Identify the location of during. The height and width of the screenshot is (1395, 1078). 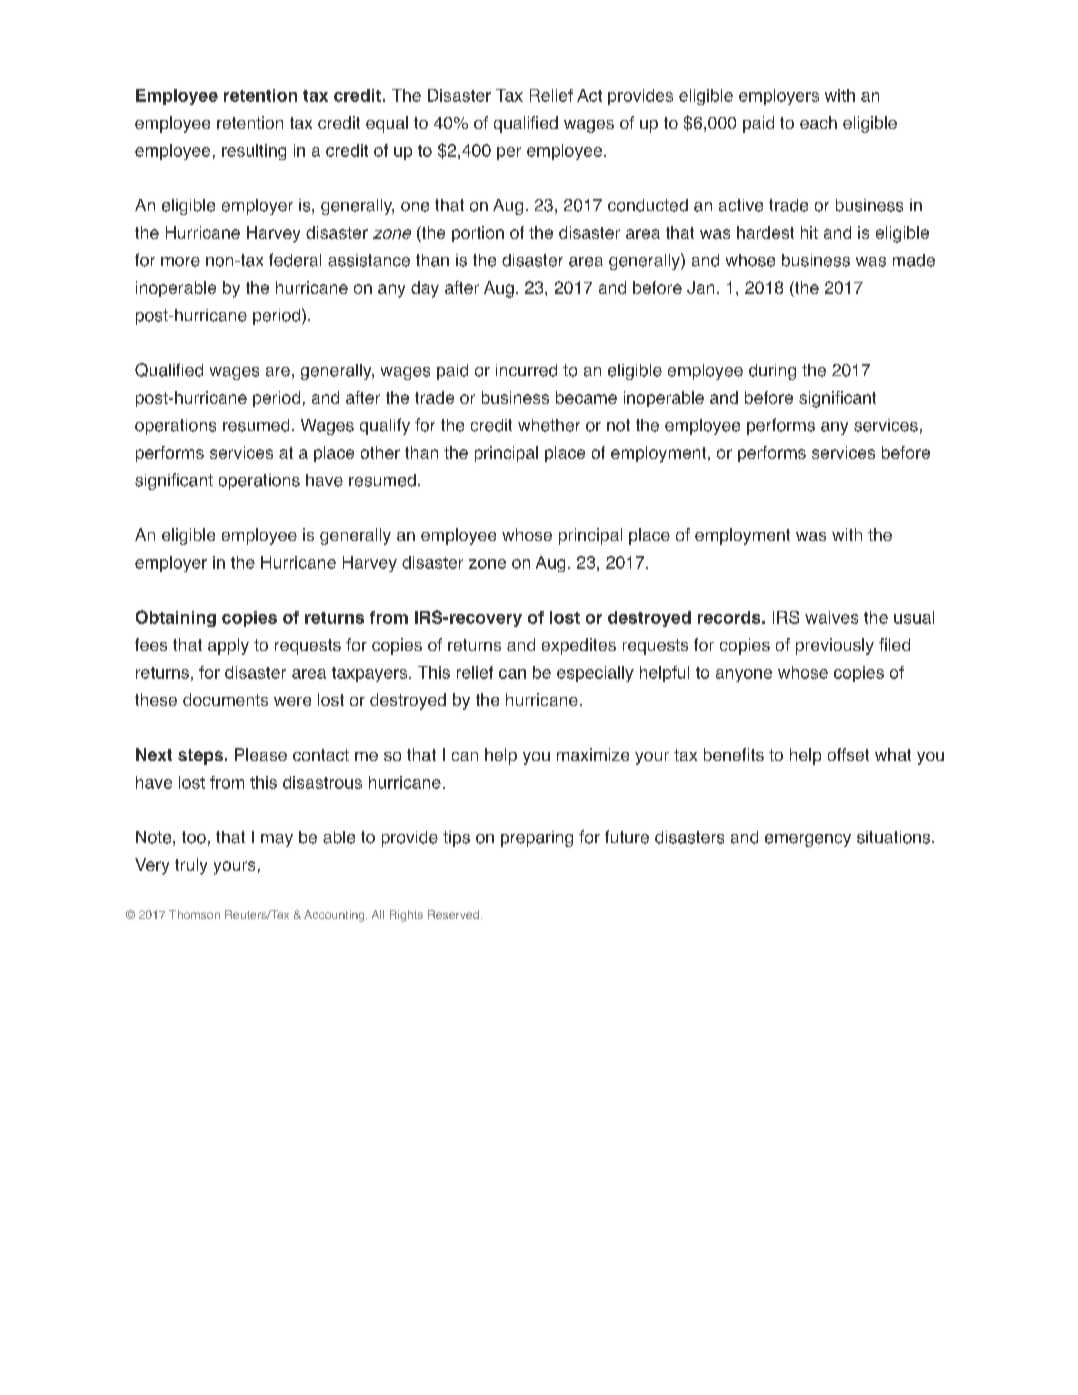
(772, 372).
